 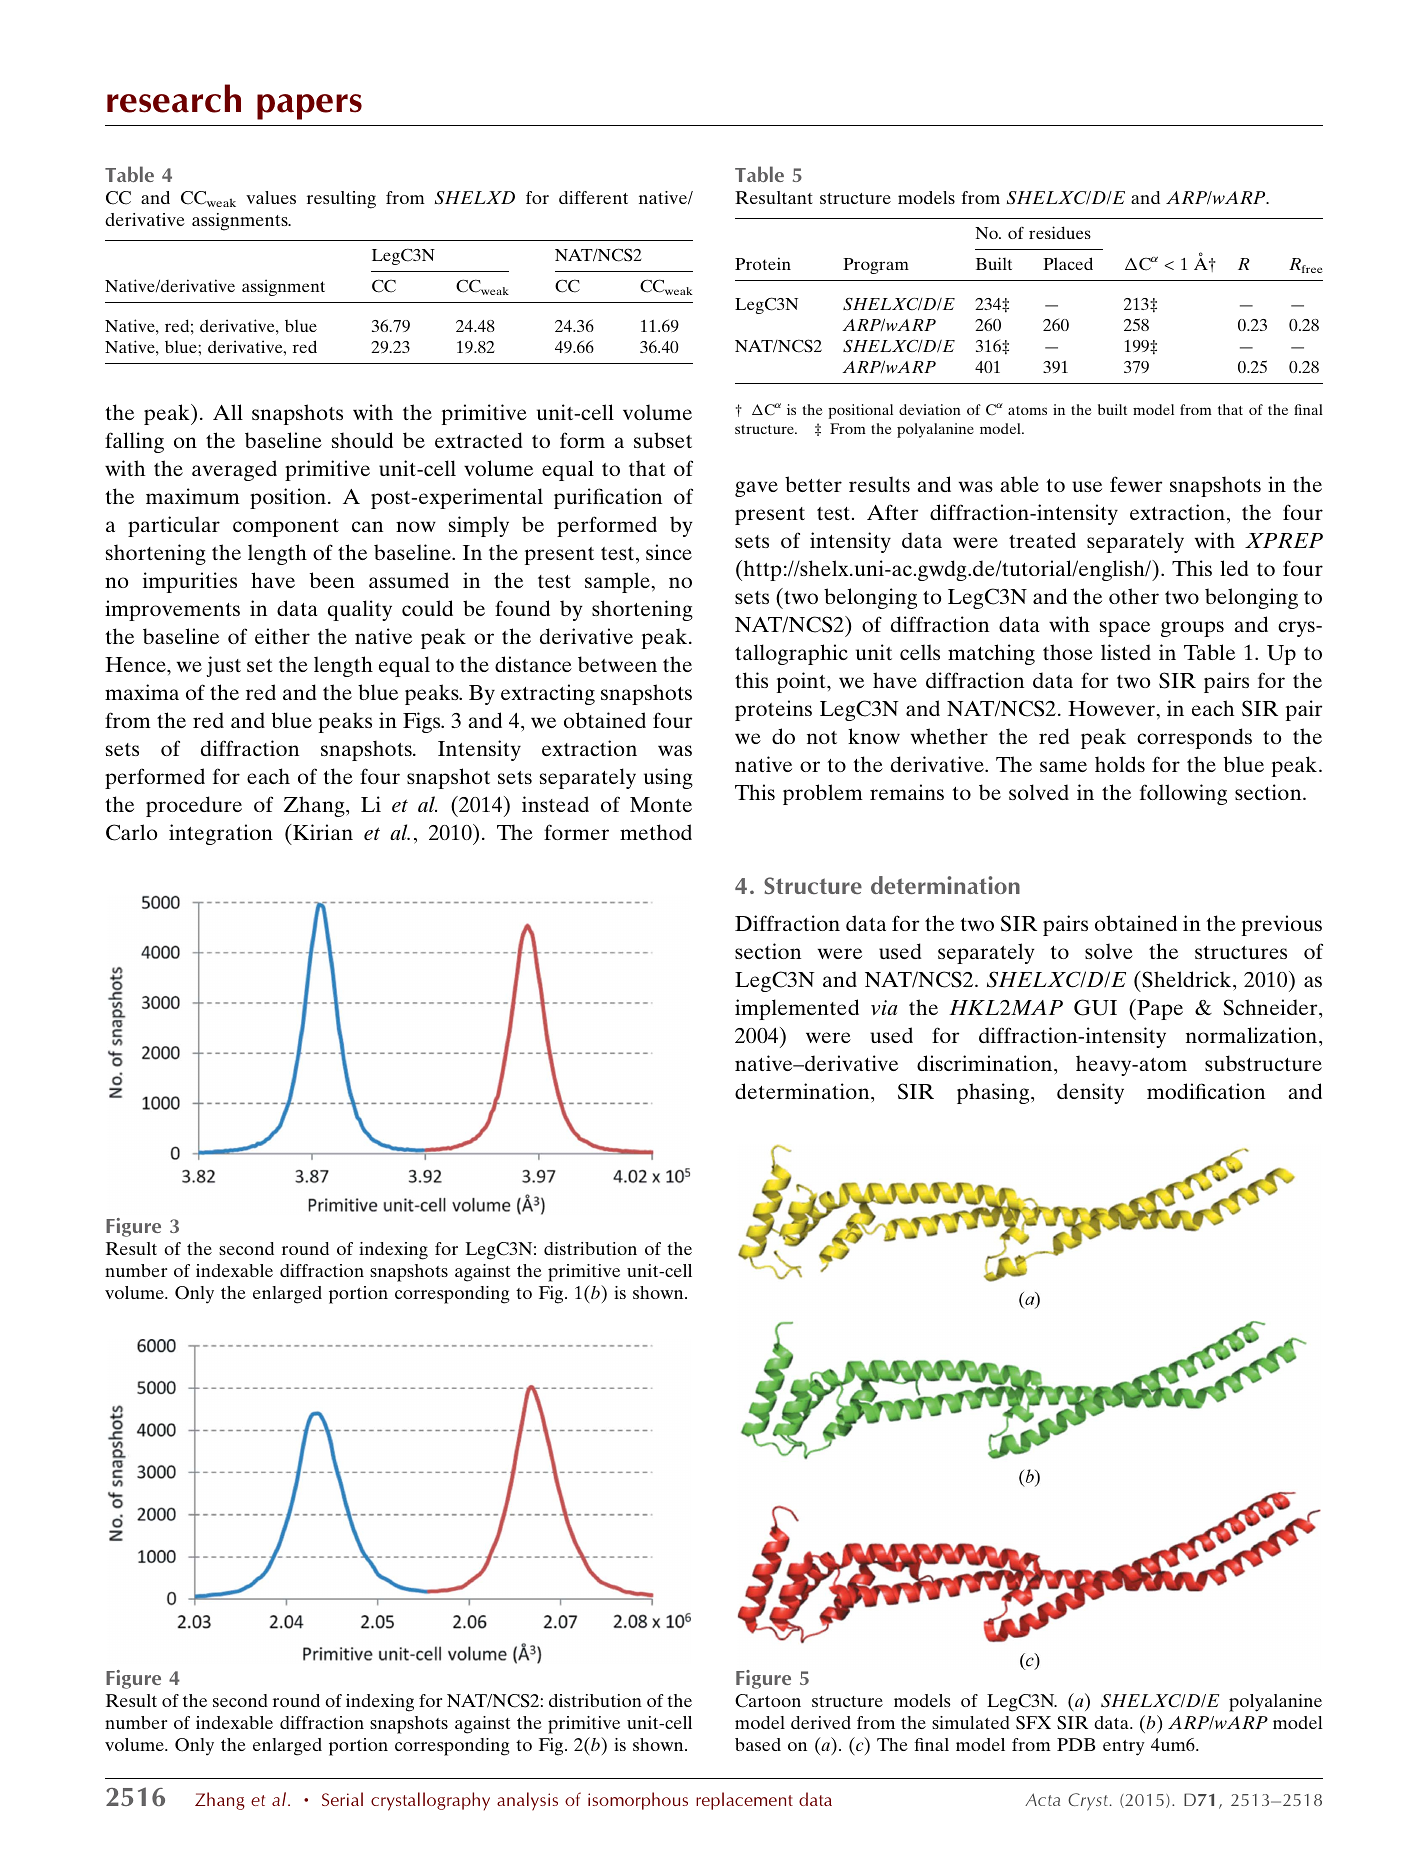 I want to click on values, so click(x=271, y=197).
